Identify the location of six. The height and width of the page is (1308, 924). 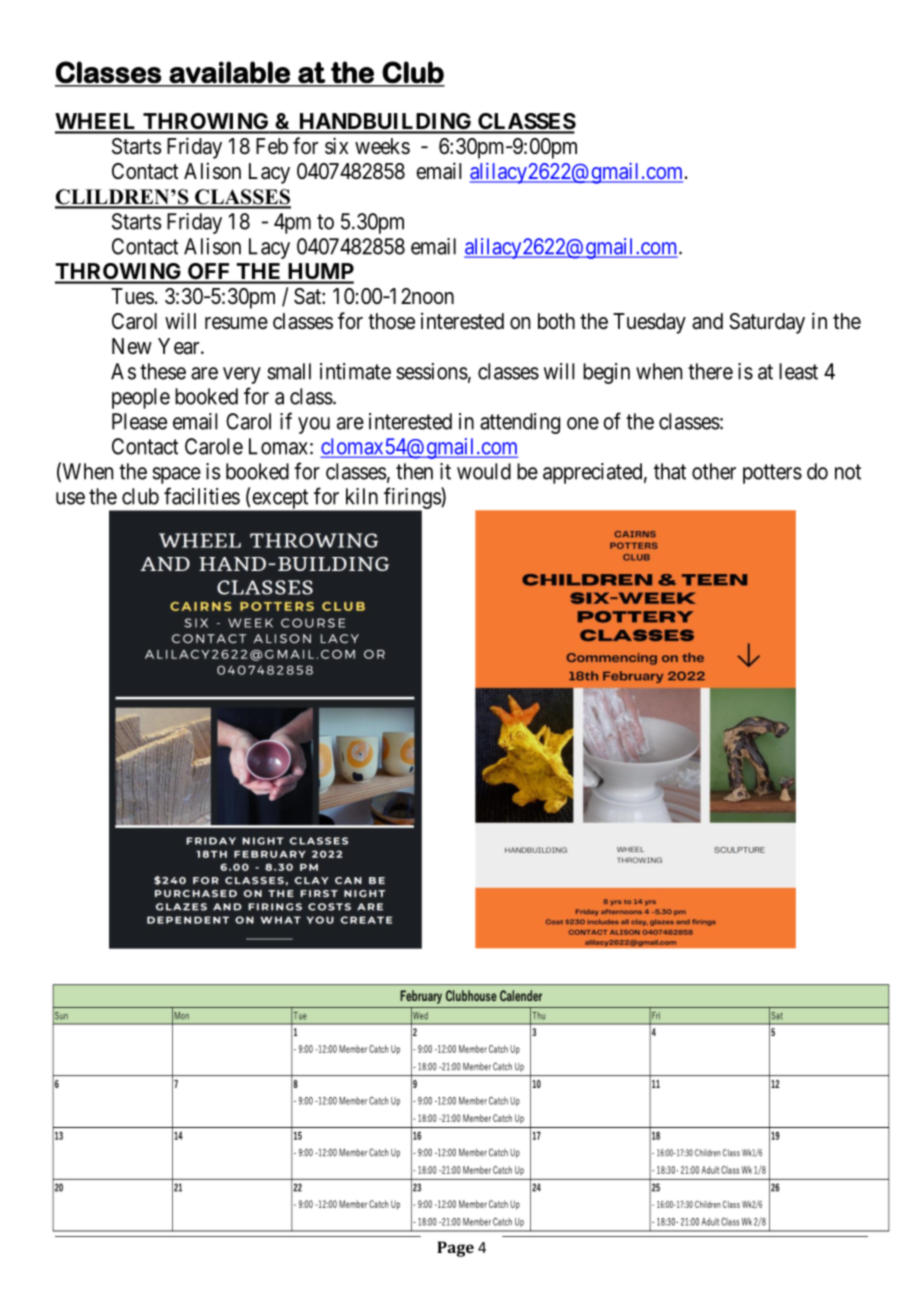
(336, 145).
